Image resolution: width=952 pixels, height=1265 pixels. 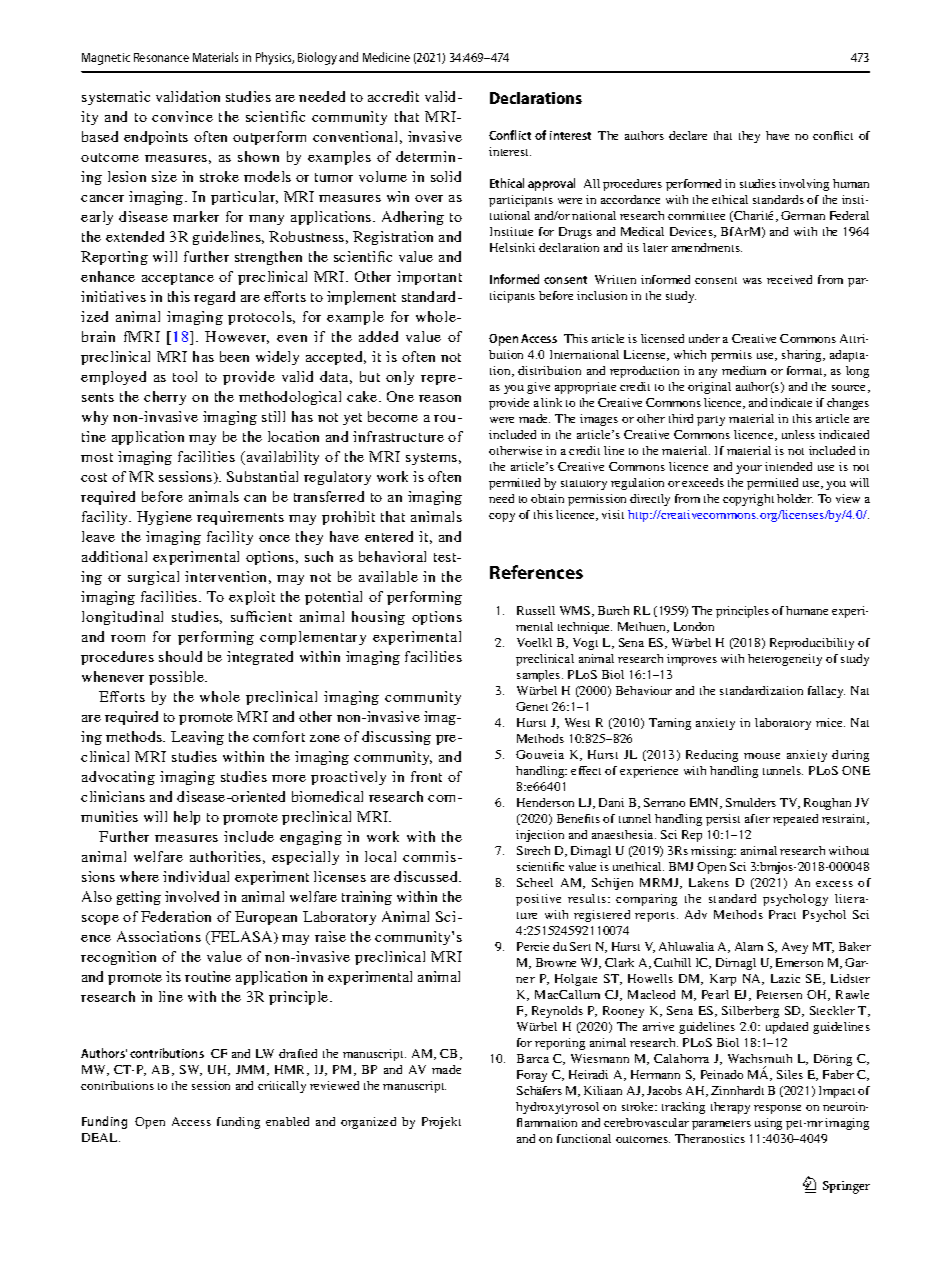 I want to click on involved, so click(x=192, y=896).
